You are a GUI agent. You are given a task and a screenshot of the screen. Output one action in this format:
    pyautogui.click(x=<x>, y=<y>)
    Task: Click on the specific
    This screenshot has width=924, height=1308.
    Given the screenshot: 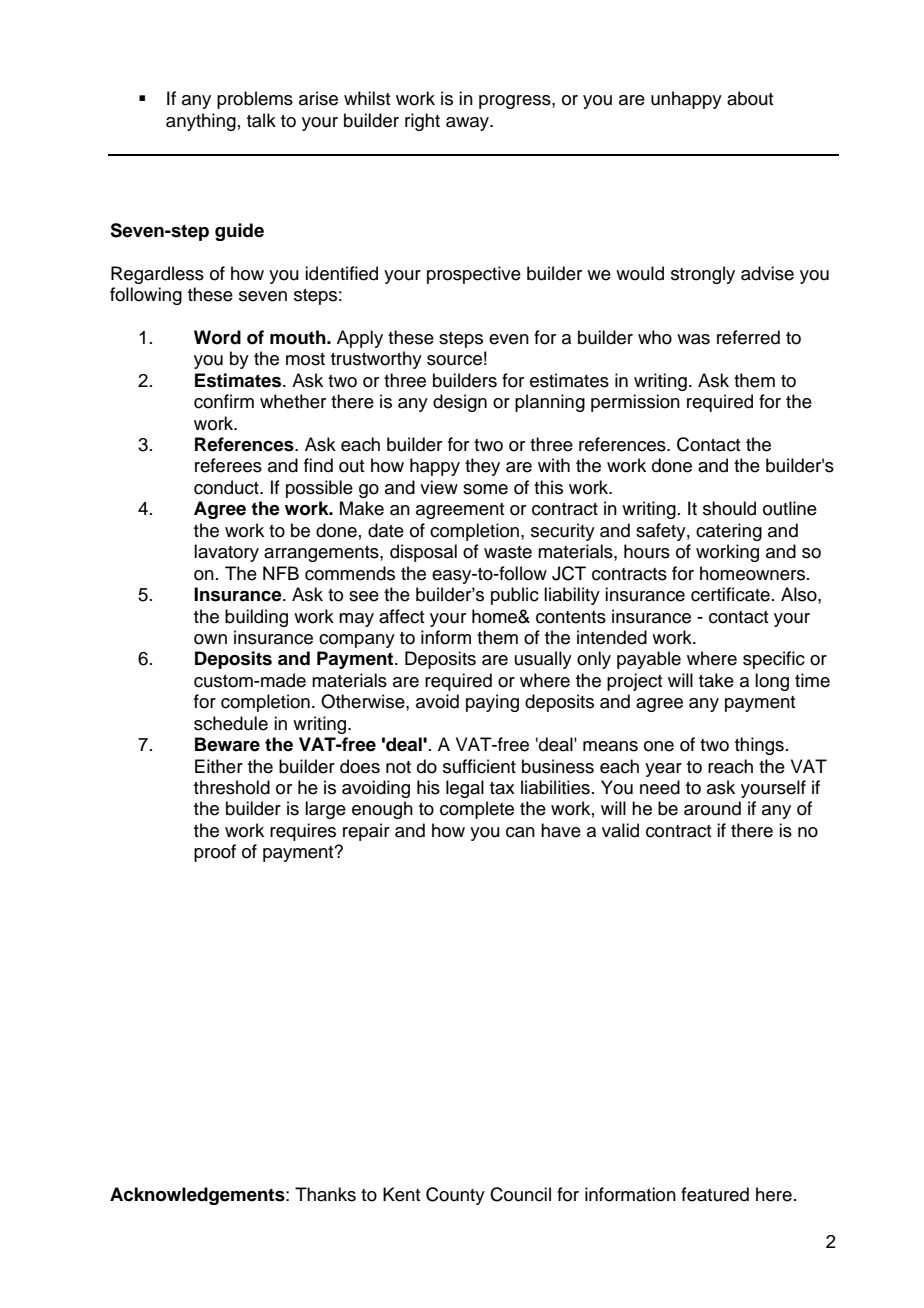 What is the action you would take?
    pyautogui.click(x=774, y=660)
